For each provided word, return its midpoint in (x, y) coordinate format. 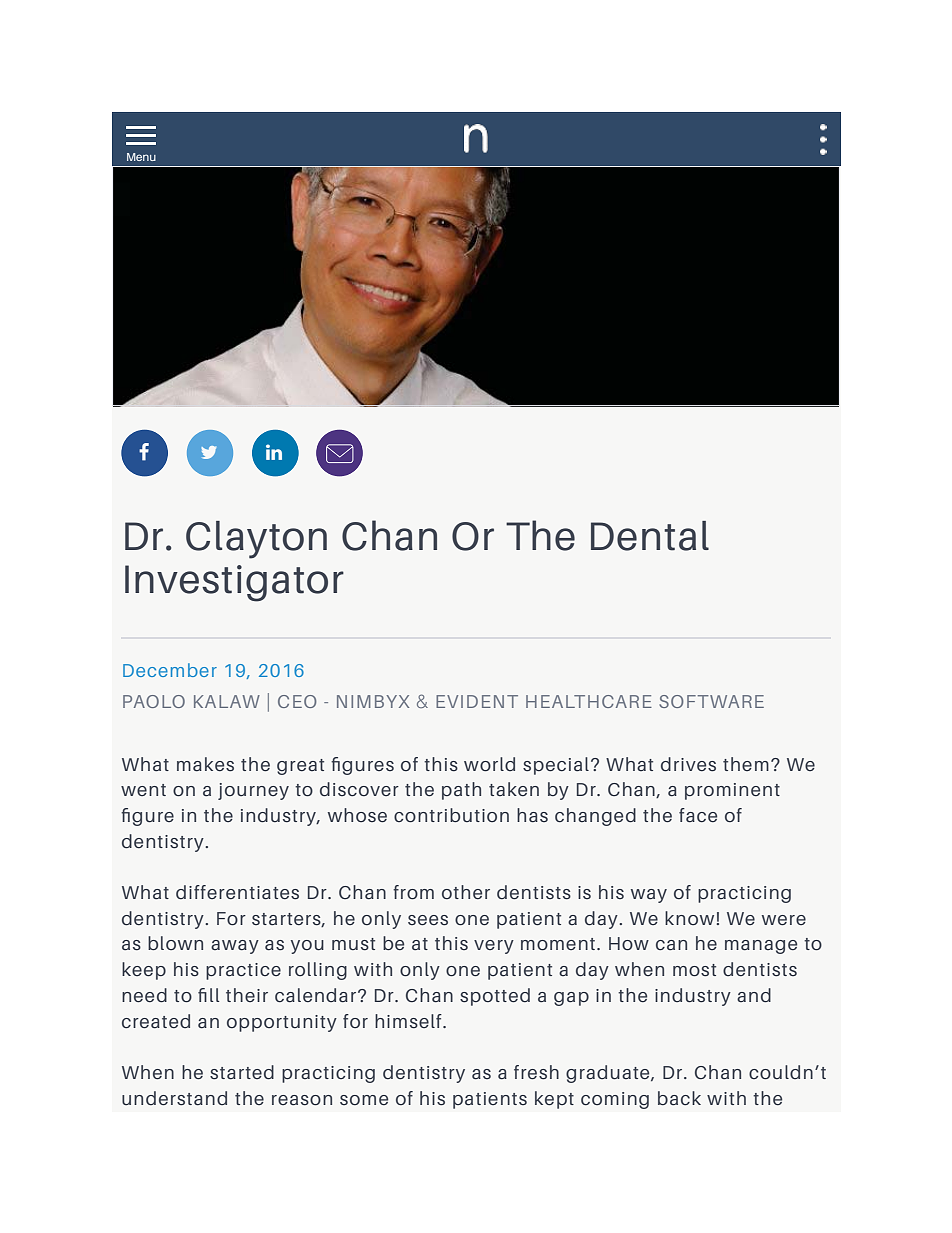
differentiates (237, 892)
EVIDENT (477, 701)
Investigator (234, 583)
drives (688, 764)
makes (205, 764)
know (689, 918)
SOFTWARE (711, 701)
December (170, 670)
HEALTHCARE (589, 701)
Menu (141, 157)
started (242, 1072)
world (489, 764)
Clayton (256, 540)
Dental (650, 536)
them (746, 764)
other (466, 892)
